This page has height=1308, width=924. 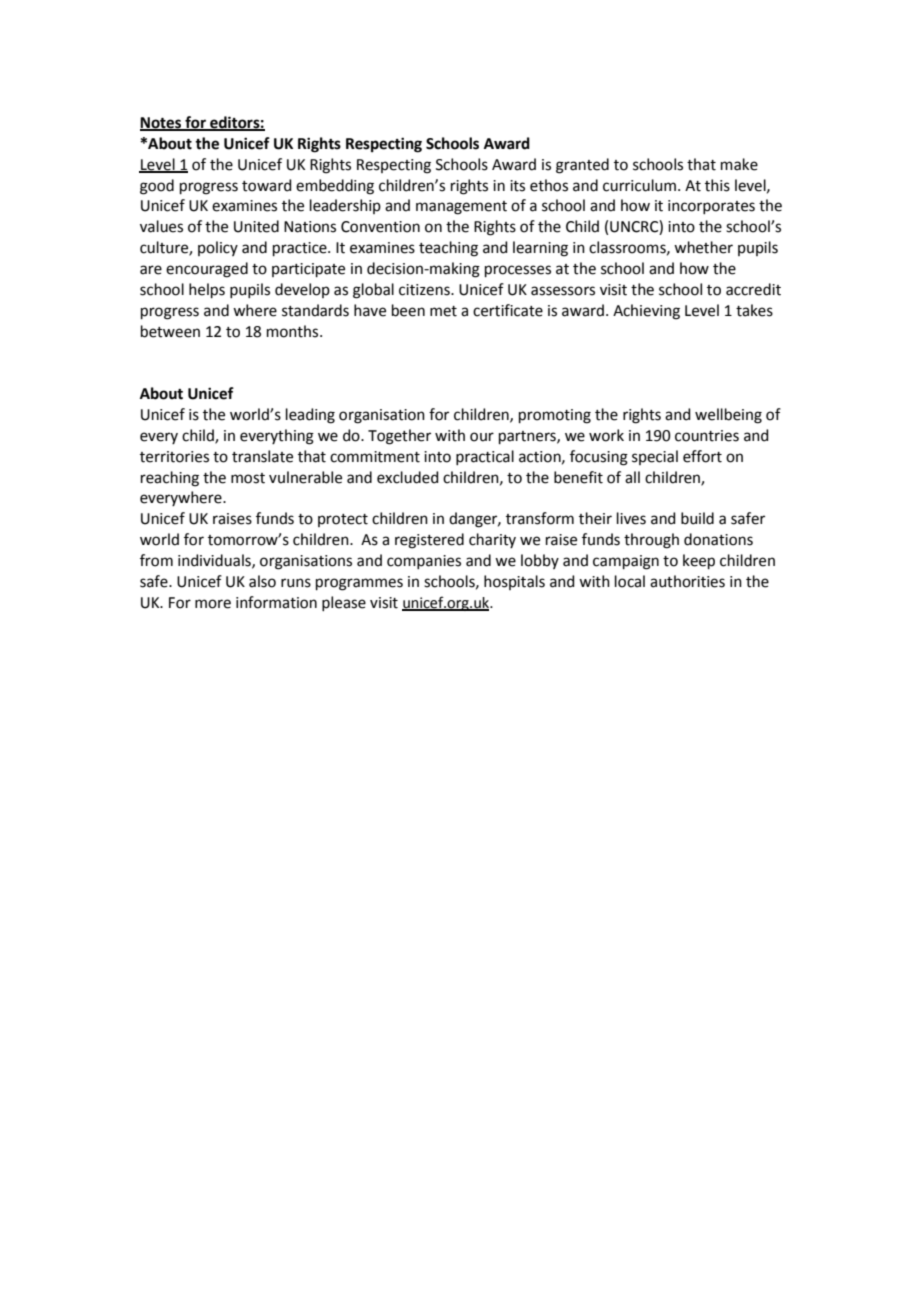 I want to click on translate, so click(x=262, y=456).
